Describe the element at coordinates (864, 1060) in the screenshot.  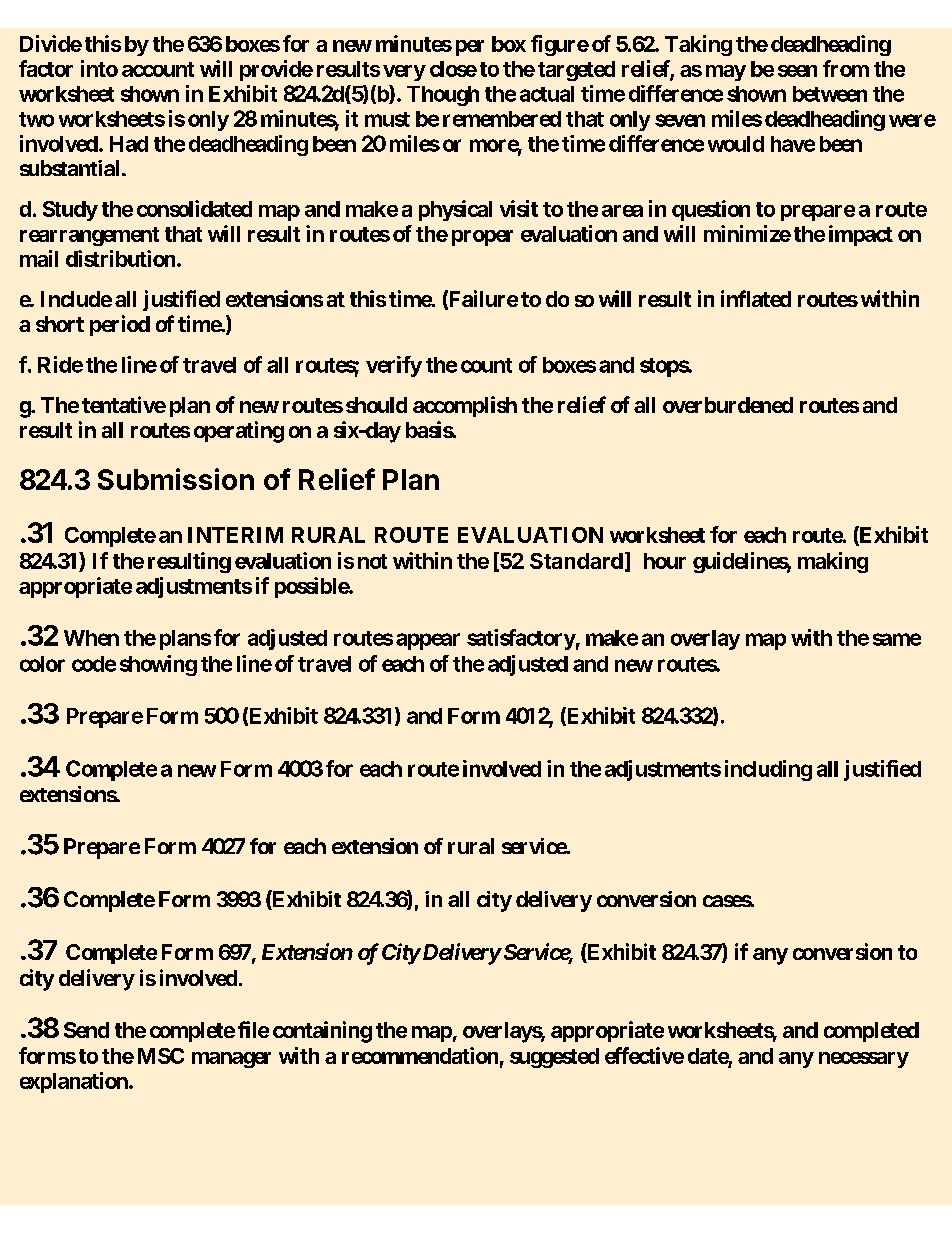
I see `necessary` at that location.
